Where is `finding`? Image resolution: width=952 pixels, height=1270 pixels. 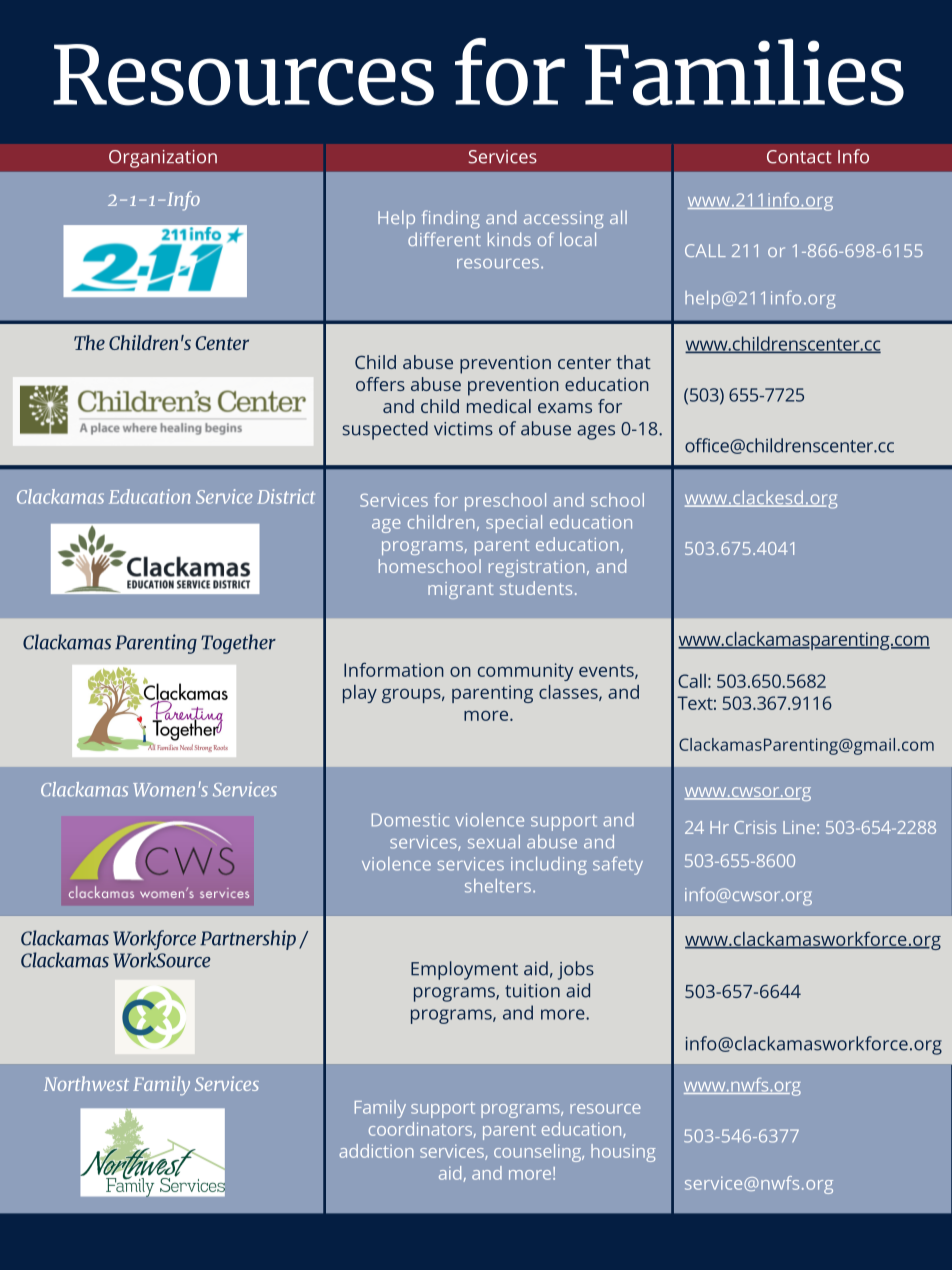
finding is located at coordinates (451, 219).
